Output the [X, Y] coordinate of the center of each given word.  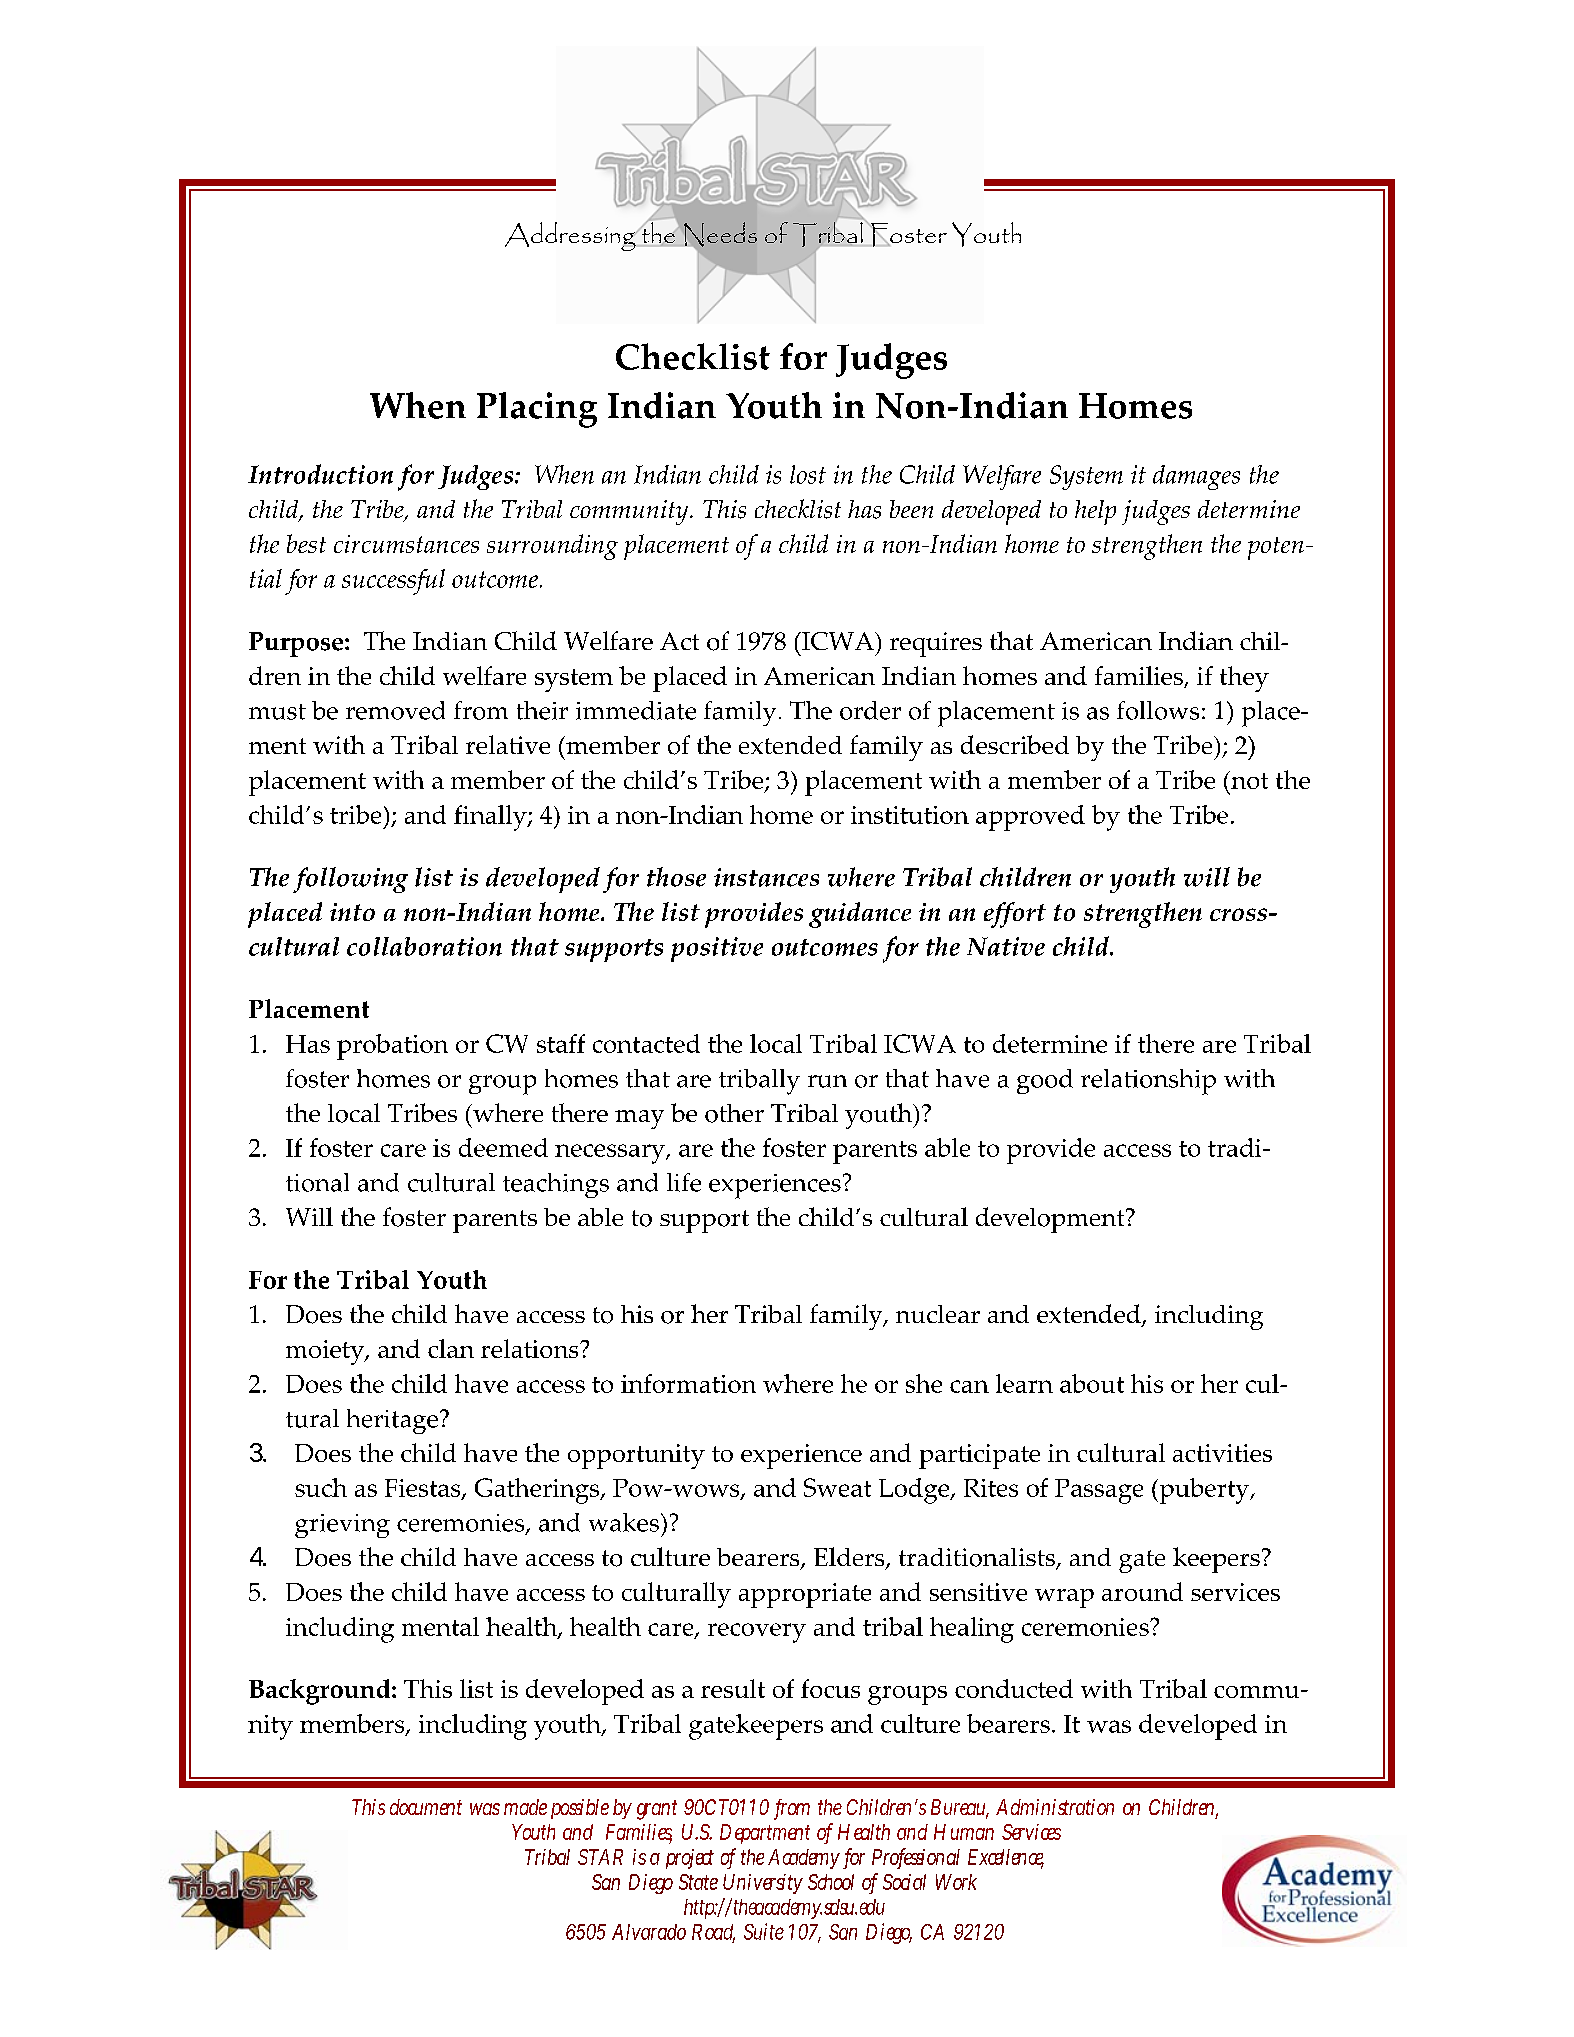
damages [1196, 477]
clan [451, 1348]
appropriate [805, 1595]
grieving [342, 1526]
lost [808, 474]
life [684, 1182]
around [1142, 1591]
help [1095, 512]
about [1092, 1383]
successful [393, 582]
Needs [719, 235]
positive [717, 949]
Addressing [571, 236]
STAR [600, 1857]
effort [1015, 915]
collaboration [424, 946]
